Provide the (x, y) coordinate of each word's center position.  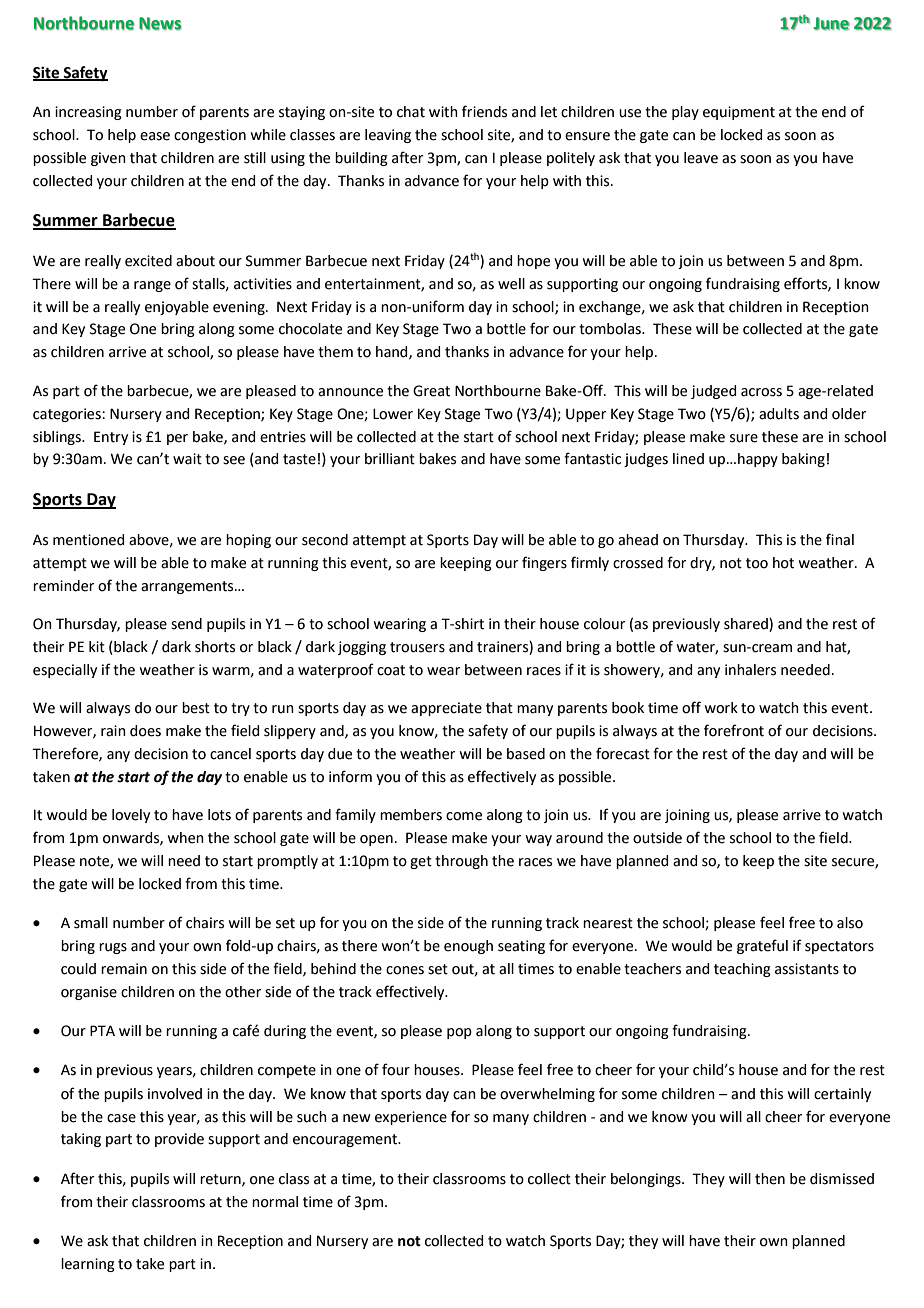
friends (484, 111)
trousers (417, 647)
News (160, 23)
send (186, 624)
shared (747, 625)
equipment (739, 113)
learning (88, 1265)
